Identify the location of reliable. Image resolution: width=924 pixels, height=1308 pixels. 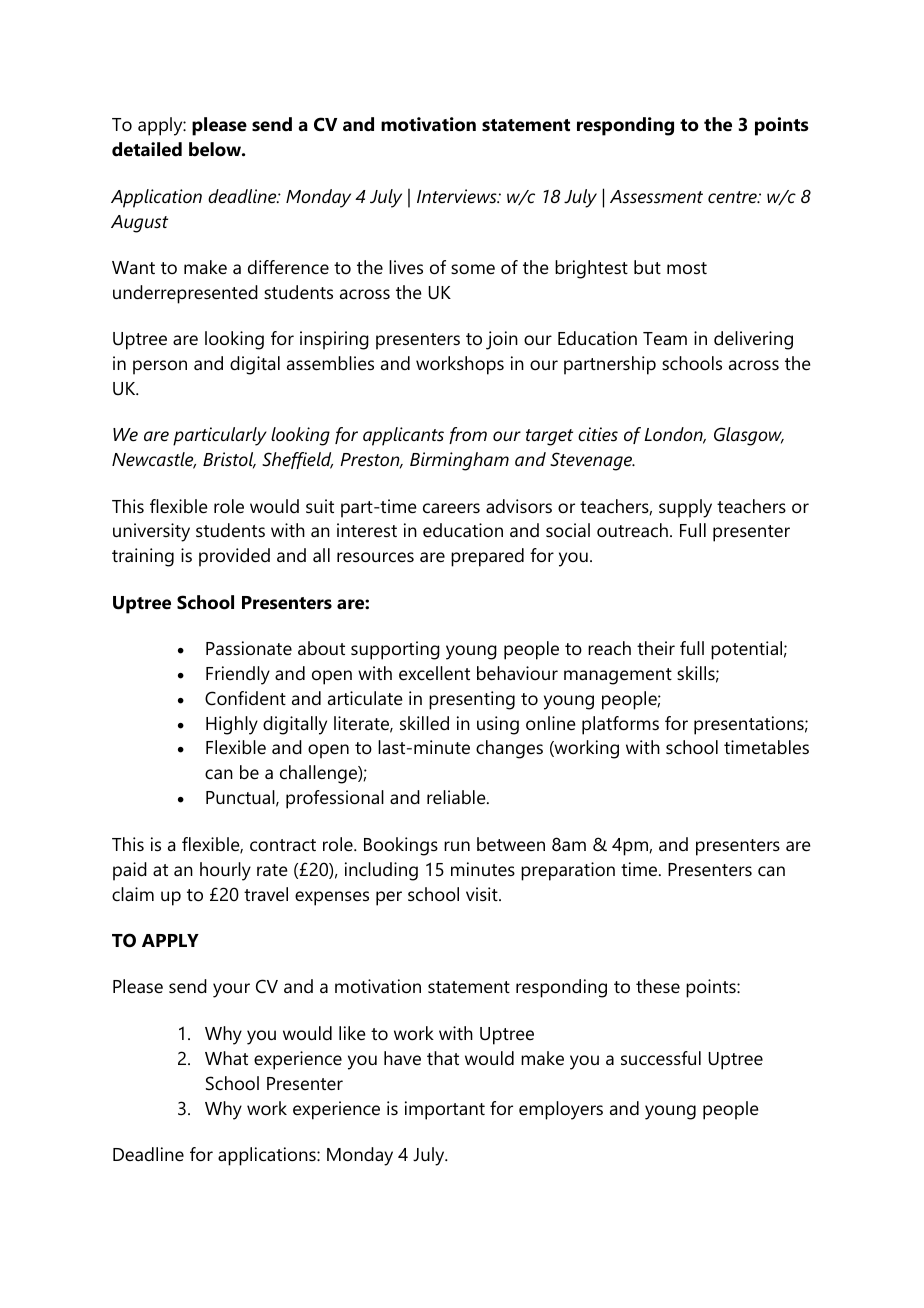
(457, 797).
